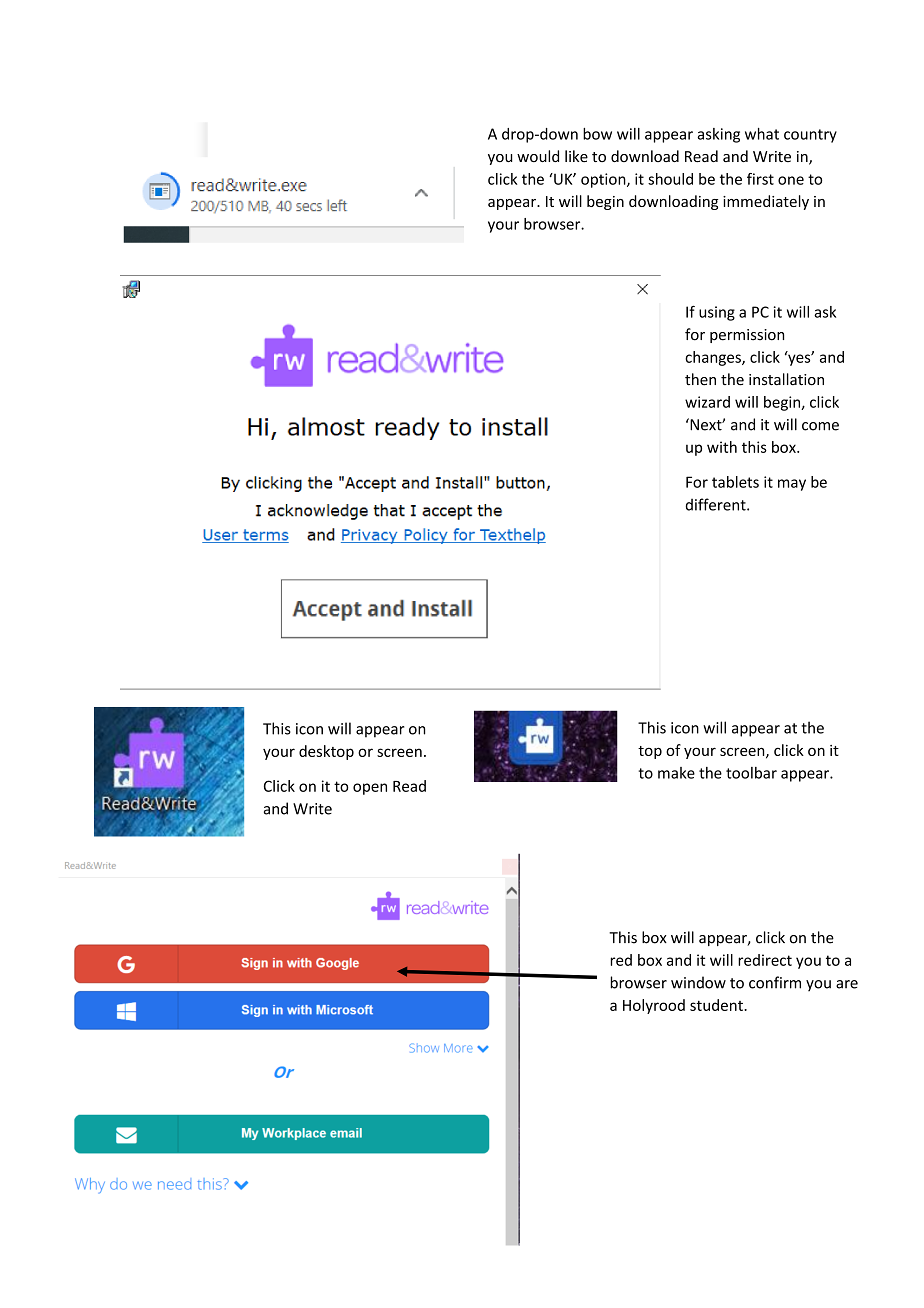  What do you see at coordinates (654, 1006) in the image?
I see `Holyrood` at bounding box center [654, 1006].
